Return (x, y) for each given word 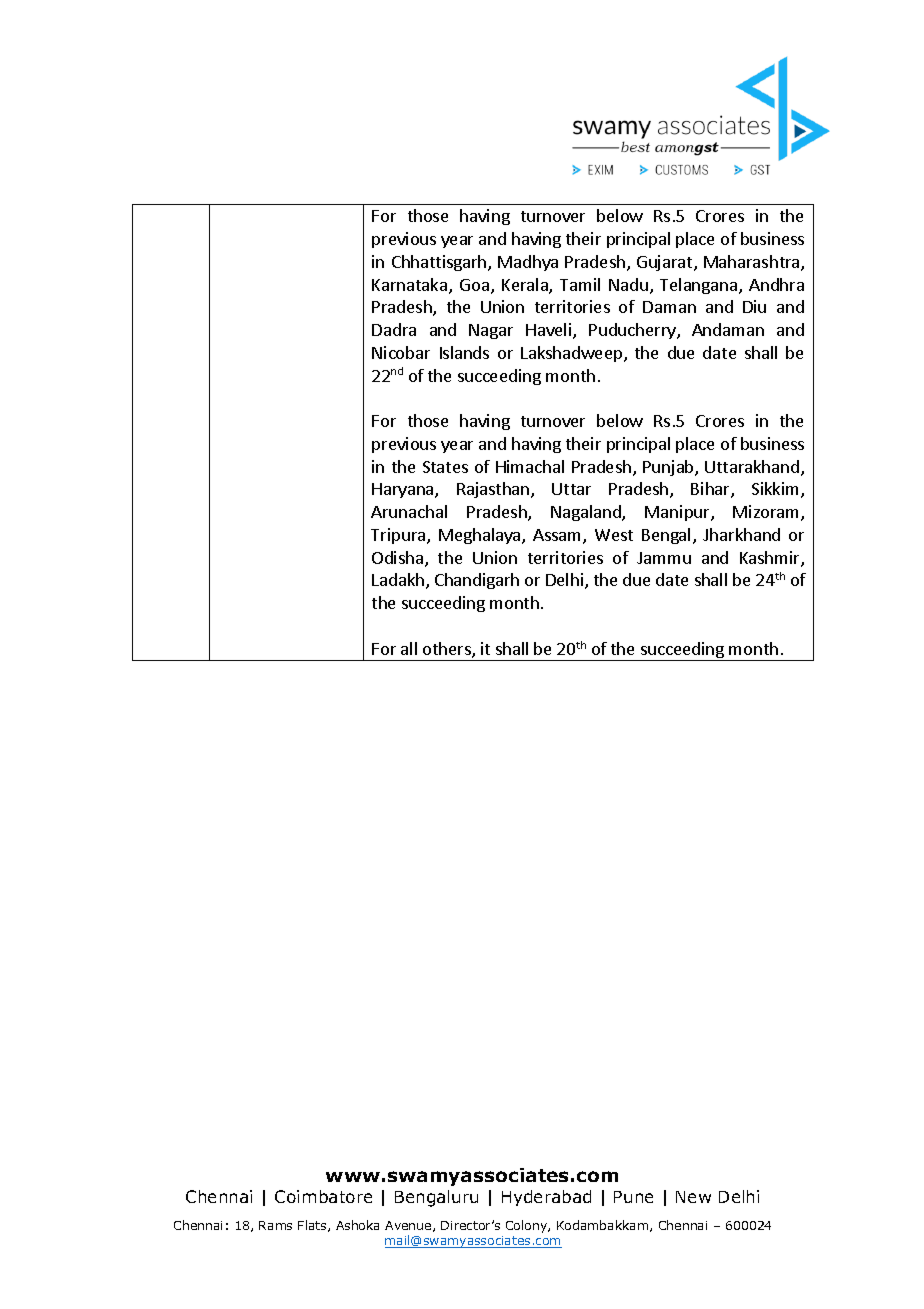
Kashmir (771, 559)
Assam (558, 536)
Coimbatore (323, 1196)
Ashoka (357, 1225)
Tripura (399, 536)
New (693, 1197)
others (448, 650)
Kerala (526, 286)
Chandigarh (477, 581)
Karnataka (409, 284)
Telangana (698, 286)
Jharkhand (741, 534)
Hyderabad (546, 1198)
